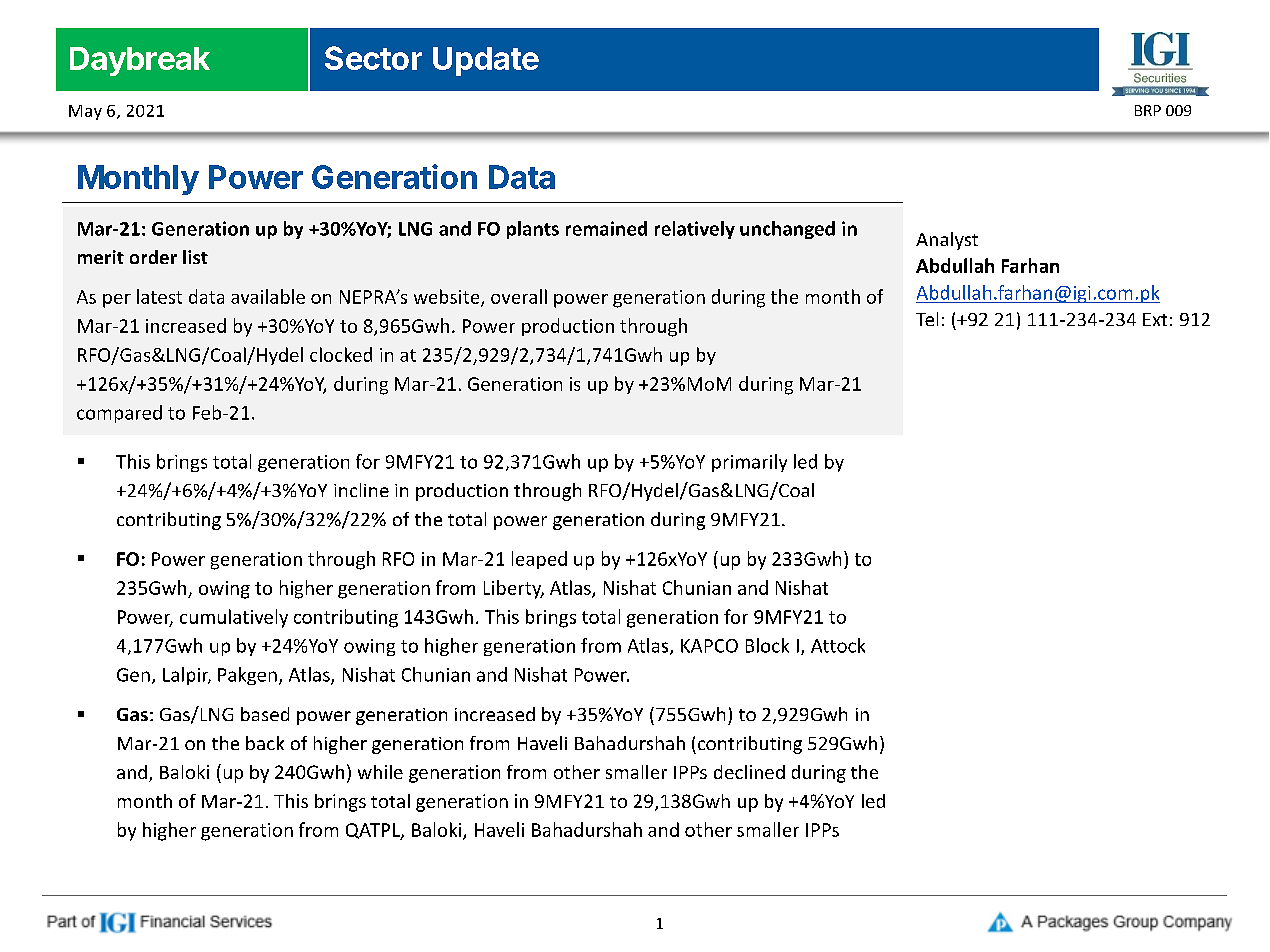 The height and width of the page is (952, 1270). Describe the element at coordinates (927, 319) in the page. I see `Tel` at that location.
